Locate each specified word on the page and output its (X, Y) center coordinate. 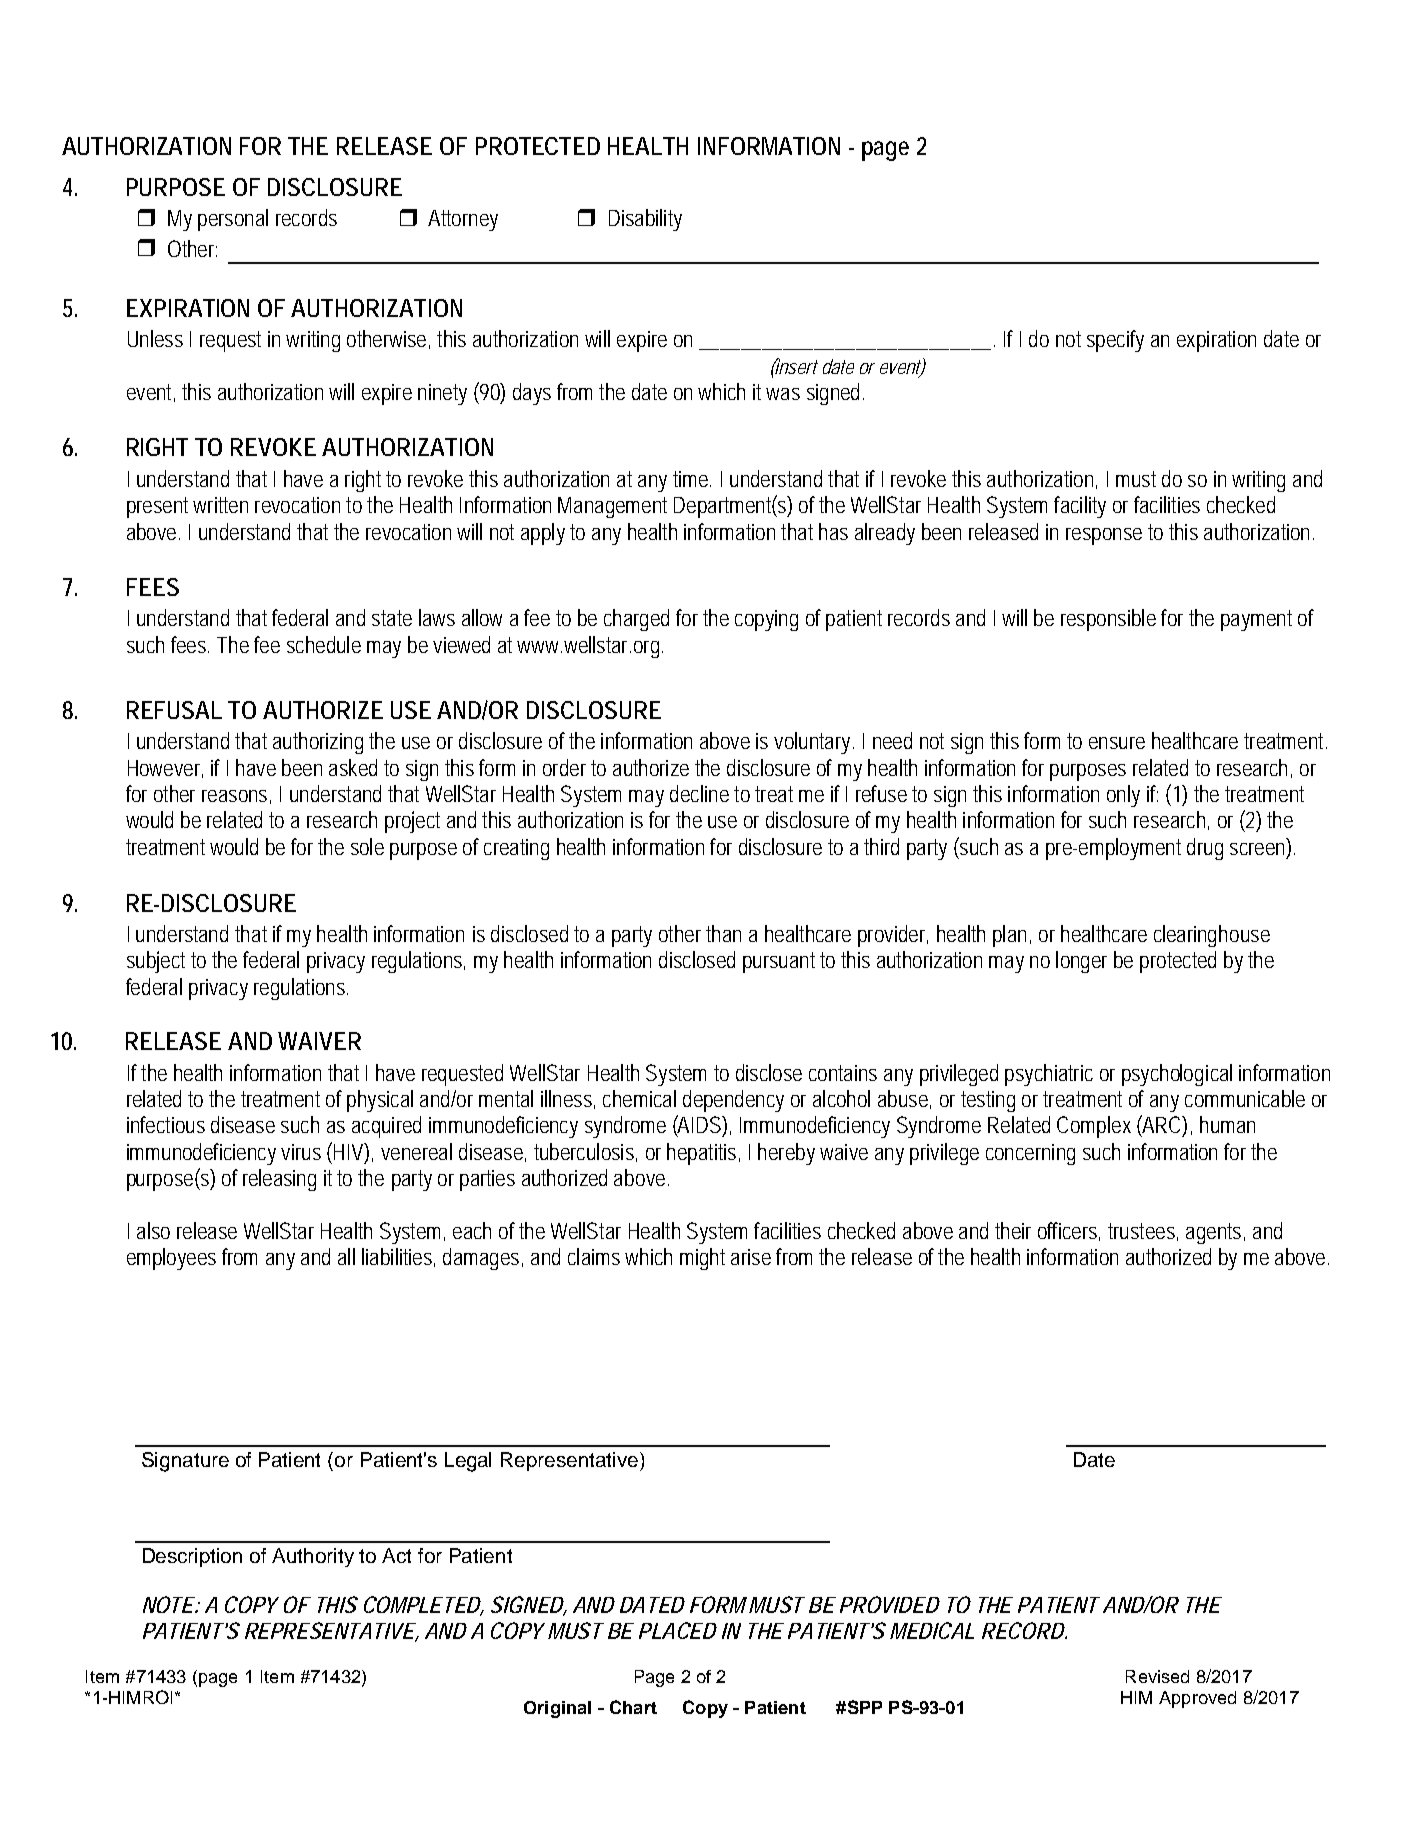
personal (233, 220)
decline (699, 793)
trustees (1143, 1232)
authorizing (318, 743)
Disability (645, 220)
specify (1115, 341)
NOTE (169, 1604)
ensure (1117, 743)
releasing (279, 1180)
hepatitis (703, 1154)
